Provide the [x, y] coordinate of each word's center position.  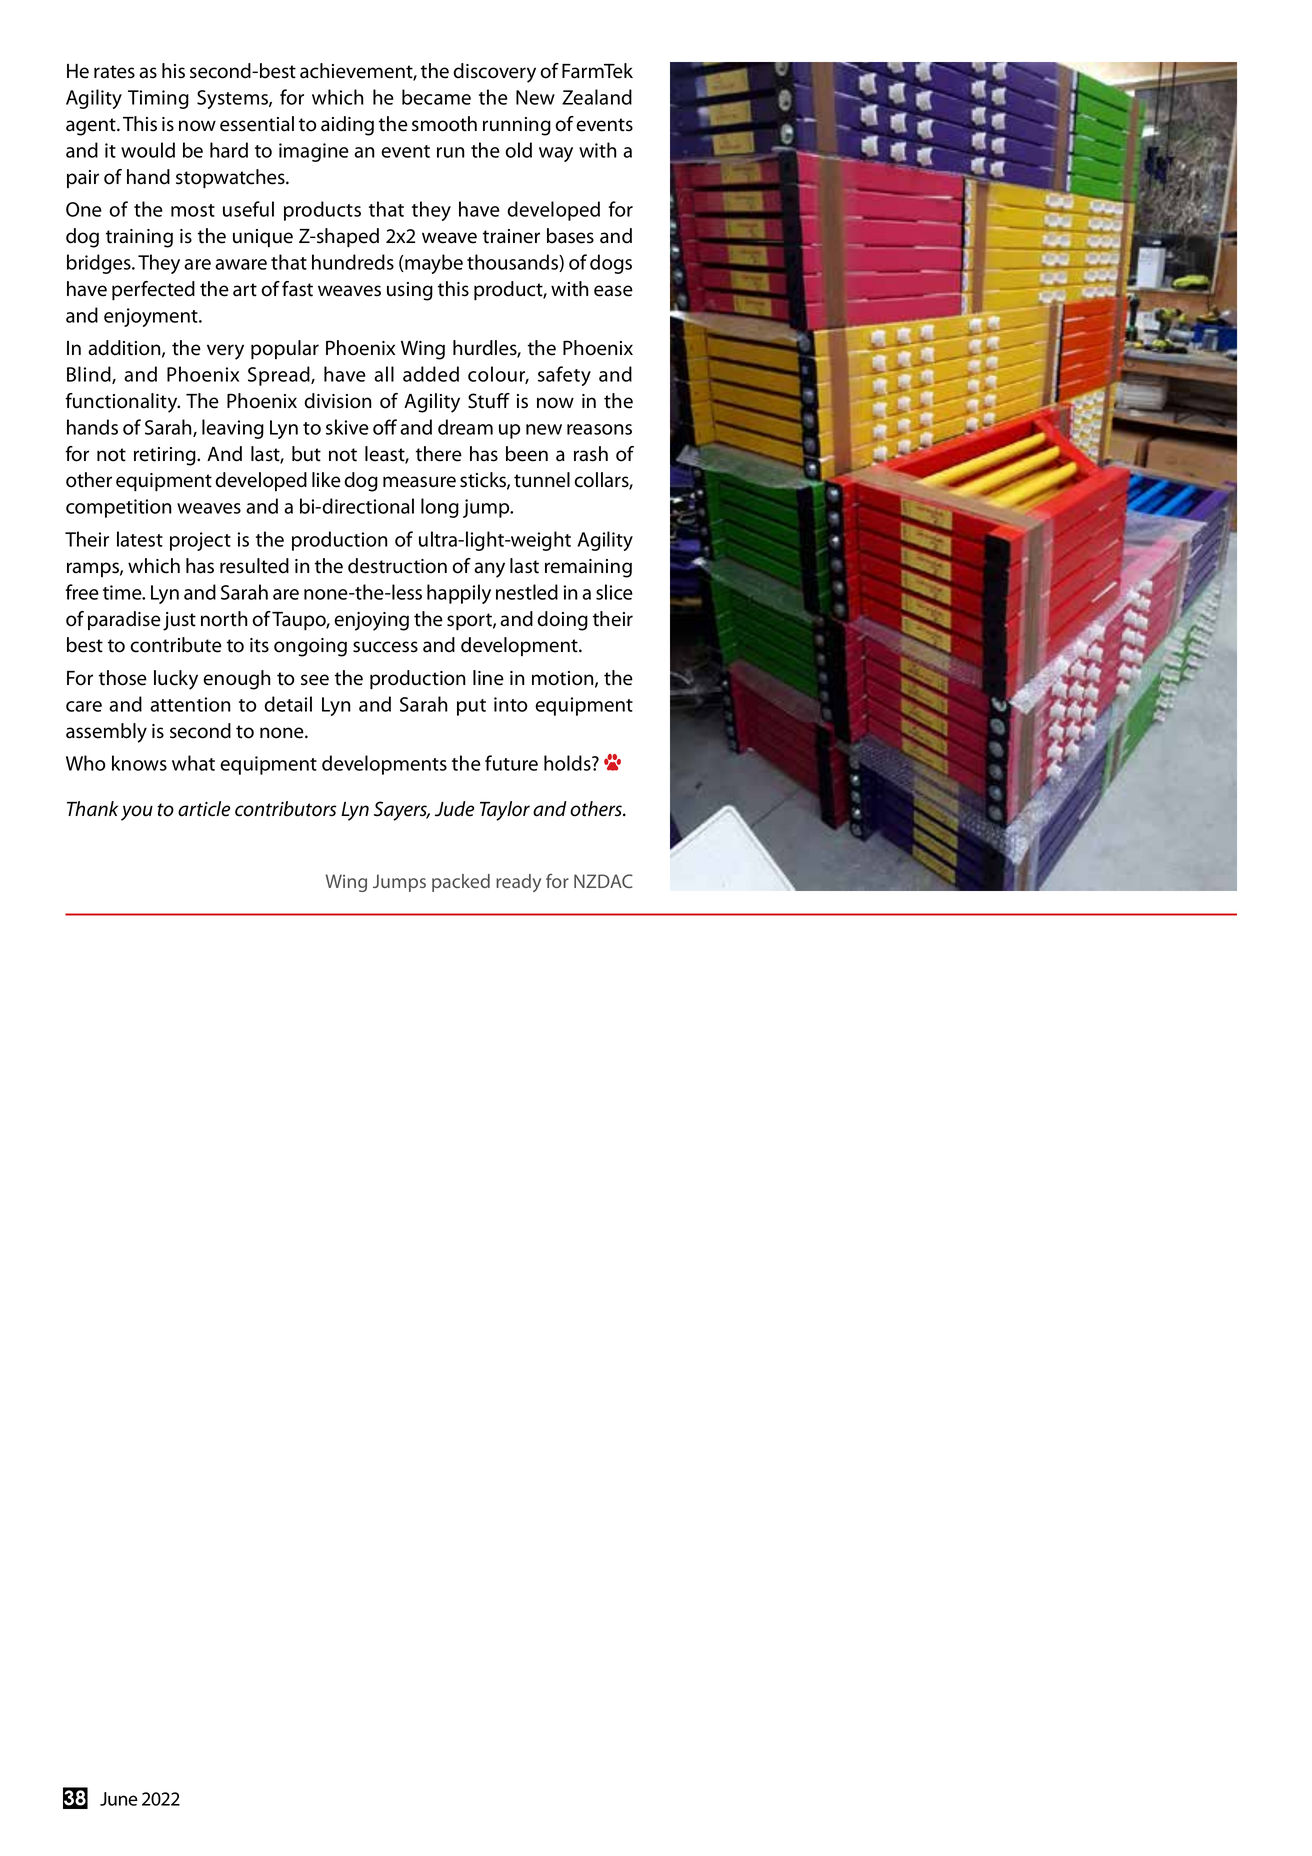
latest [140, 539]
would [148, 150]
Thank [92, 809]
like [326, 480]
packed [461, 883]
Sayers [402, 811]
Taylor [505, 811]
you [137, 813]
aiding [347, 126]
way [556, 154]
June [119, 1799]
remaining [588, 568]
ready [518, 883]
